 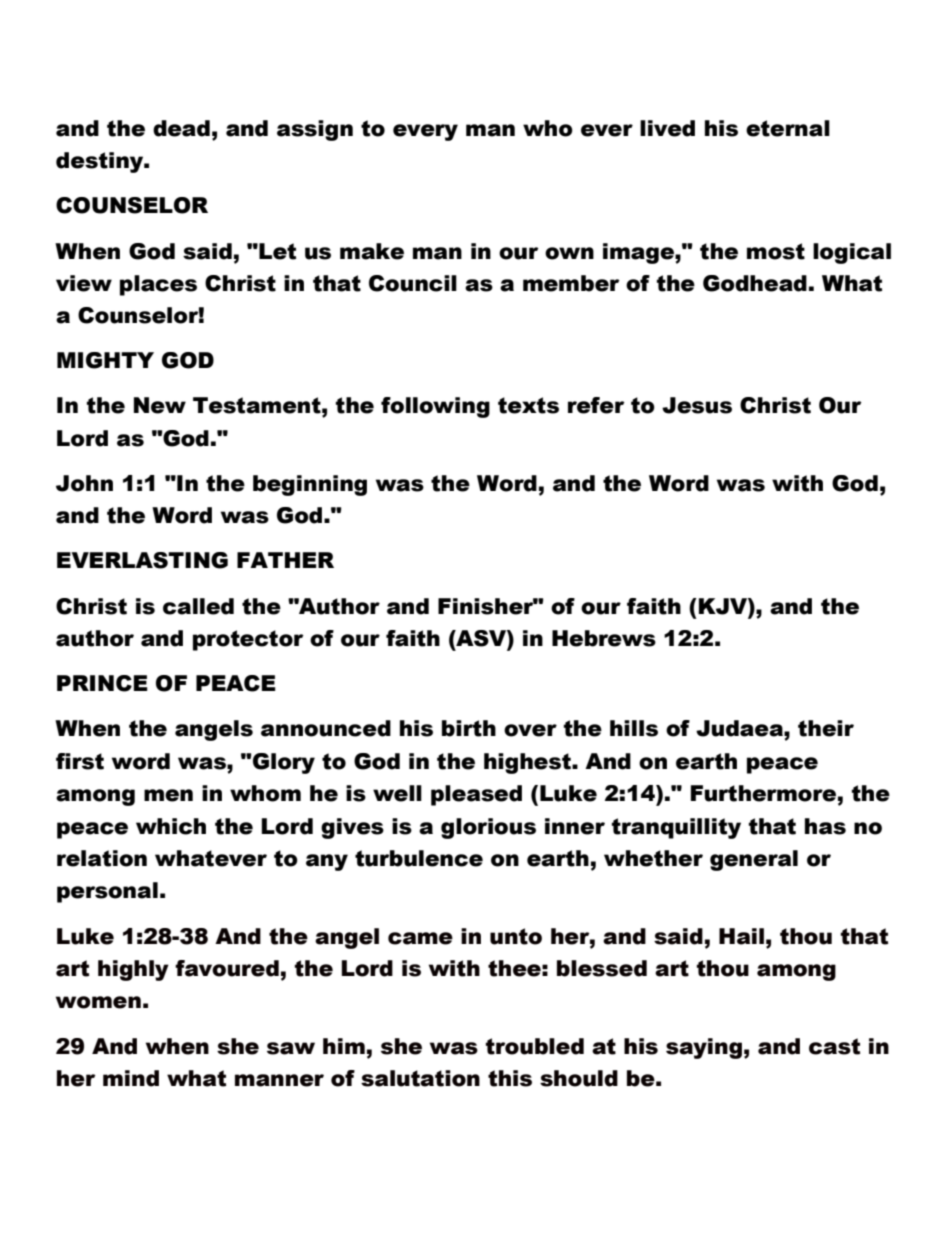 What do you see at coordinates (315, 130) in the screenshot?
I see `assign` at bounding box center [315, 130].
